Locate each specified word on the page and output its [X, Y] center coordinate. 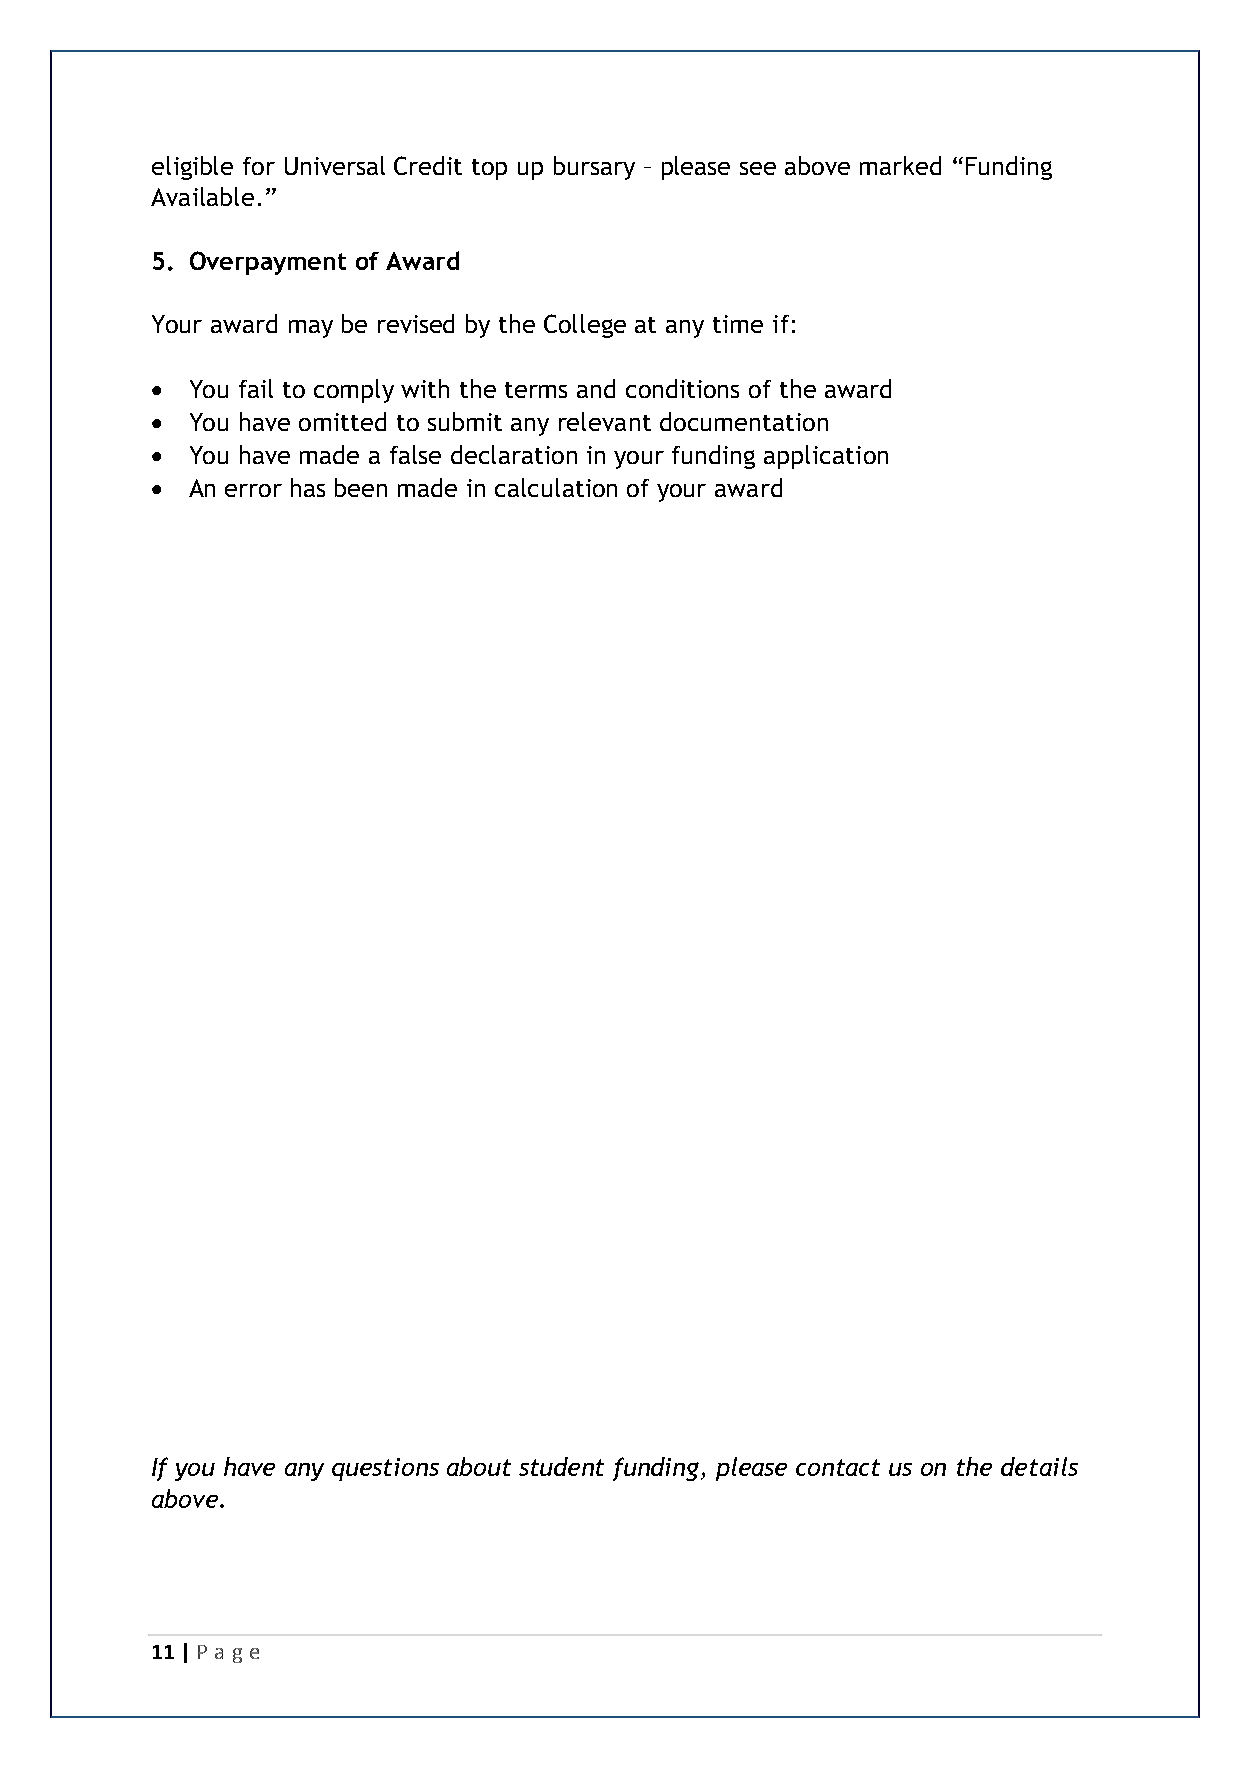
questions [385, 1469]
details [1039, 1466]
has [308, 487]
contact [838, 1467]
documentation [744, 421]
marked [900, 165]
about [479, 1466]
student [561, 1466]
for [259, 166]
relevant [605, 421]
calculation [556, 487]
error [253, 490]
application [826, 457]
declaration [514, 454]
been [361, 487]
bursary [594, 168]
